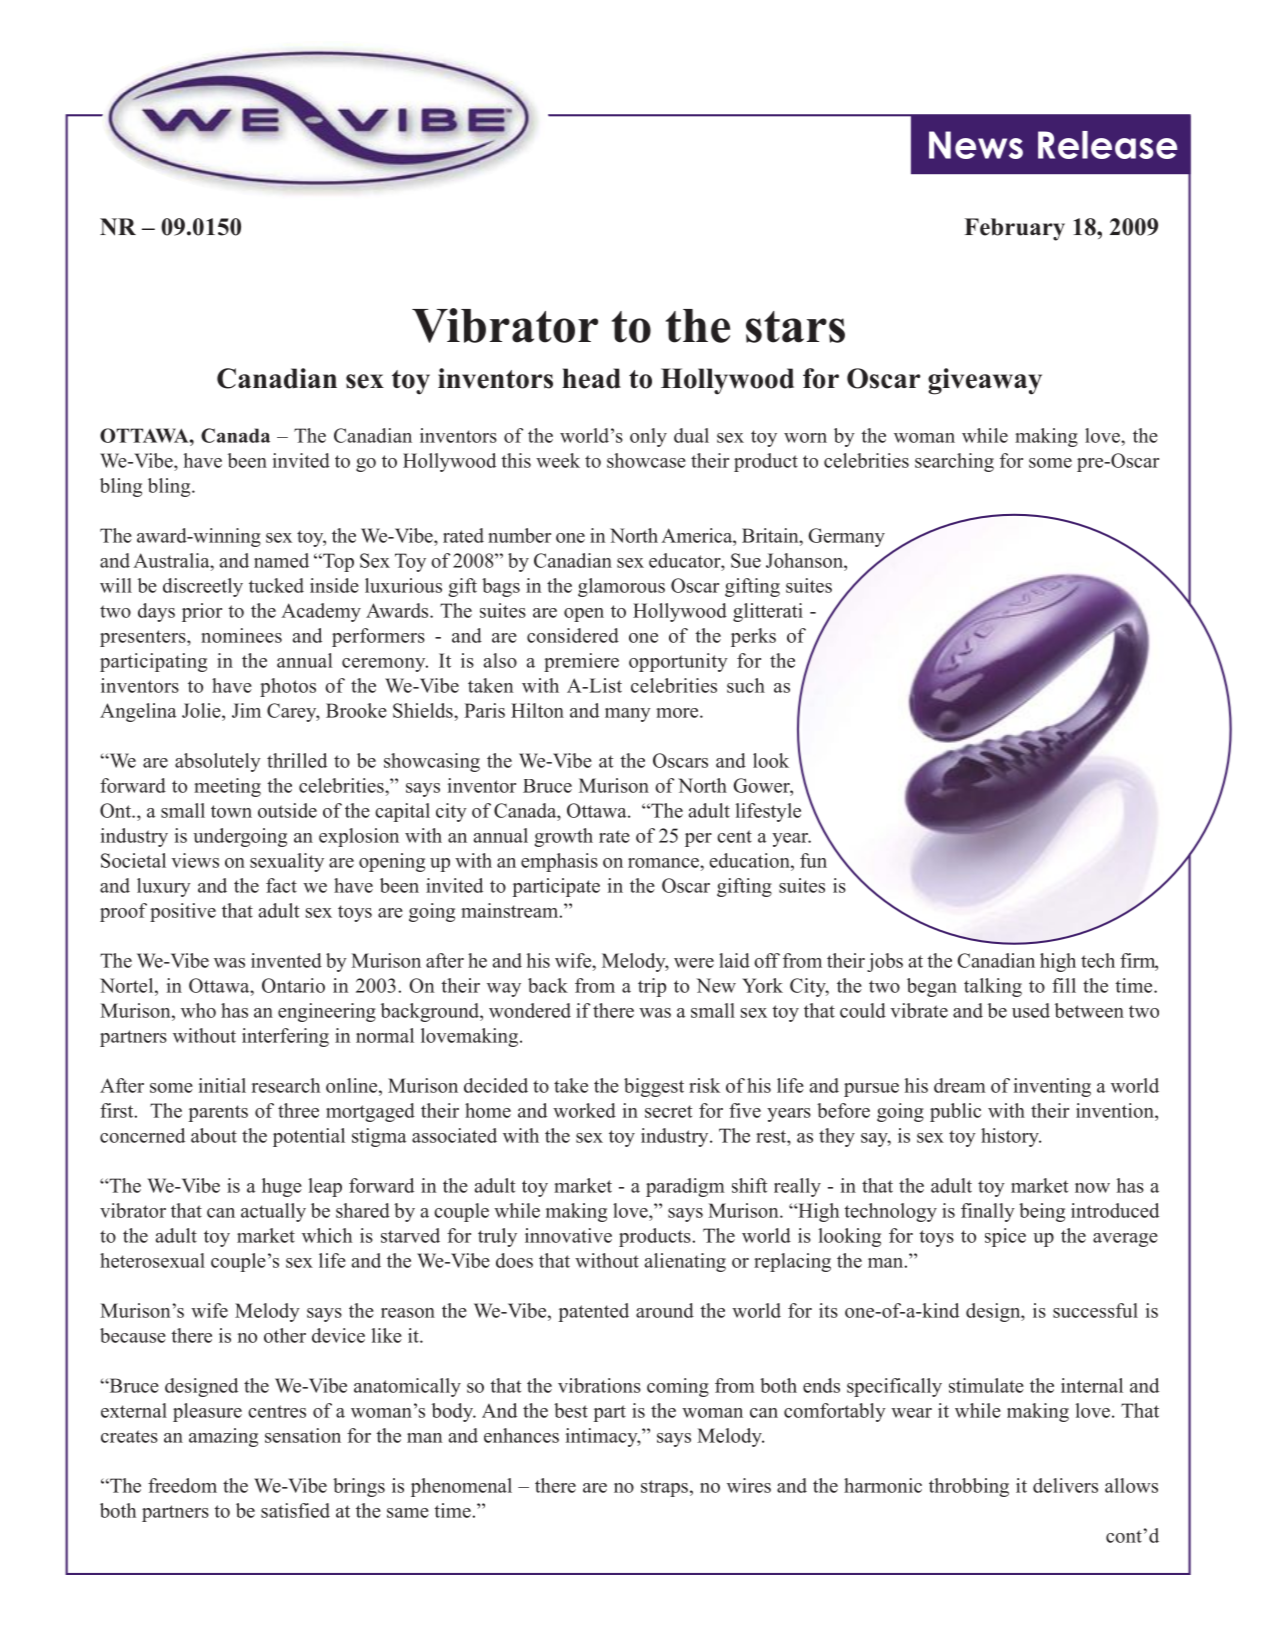 The height and width of the document is (1650, 1275). What do you see at coordinates (231, 811) in the document?
I see `town` at bounding box center [231, 811].
